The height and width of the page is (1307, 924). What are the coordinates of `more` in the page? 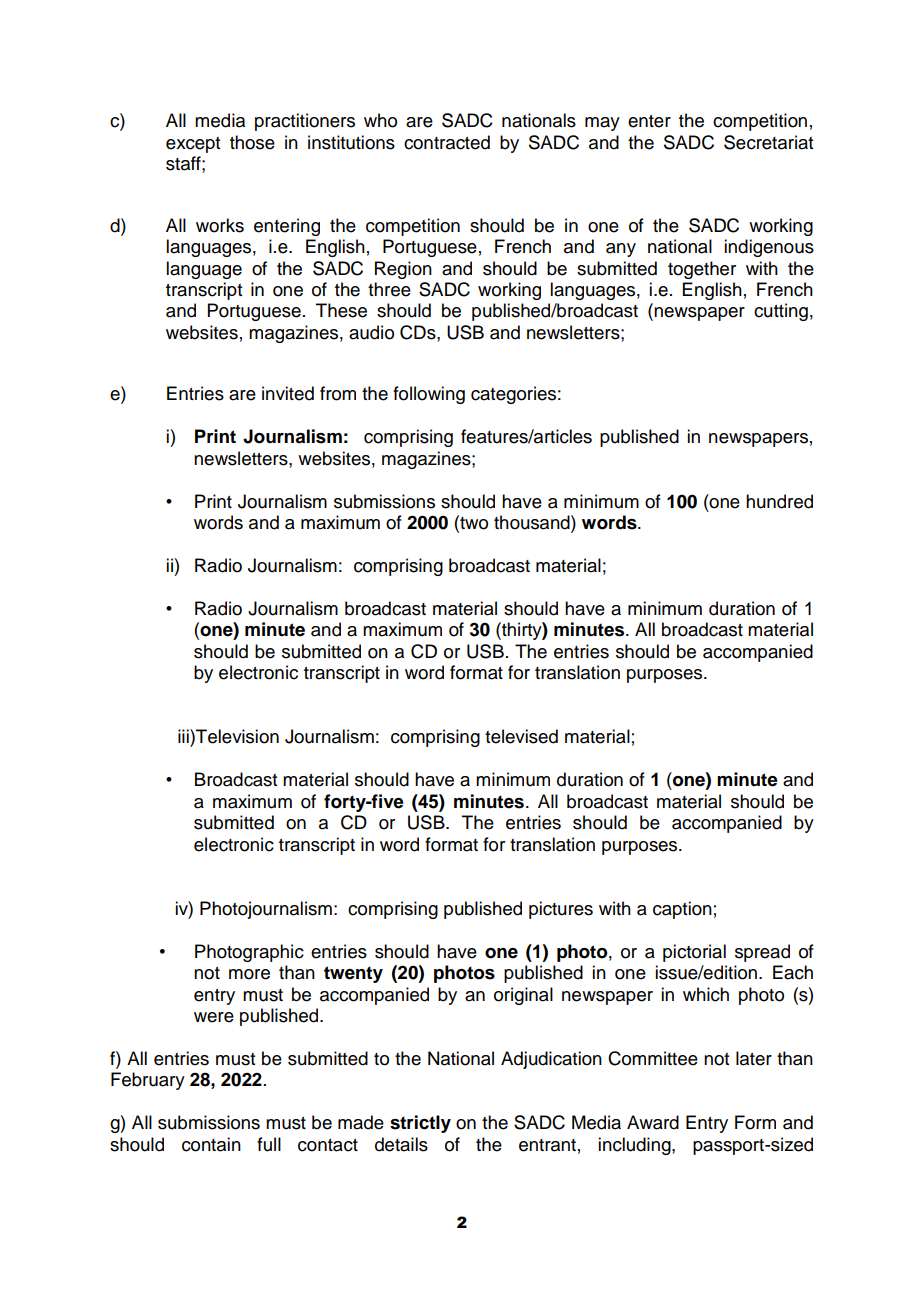 It's located at (249, 974).
